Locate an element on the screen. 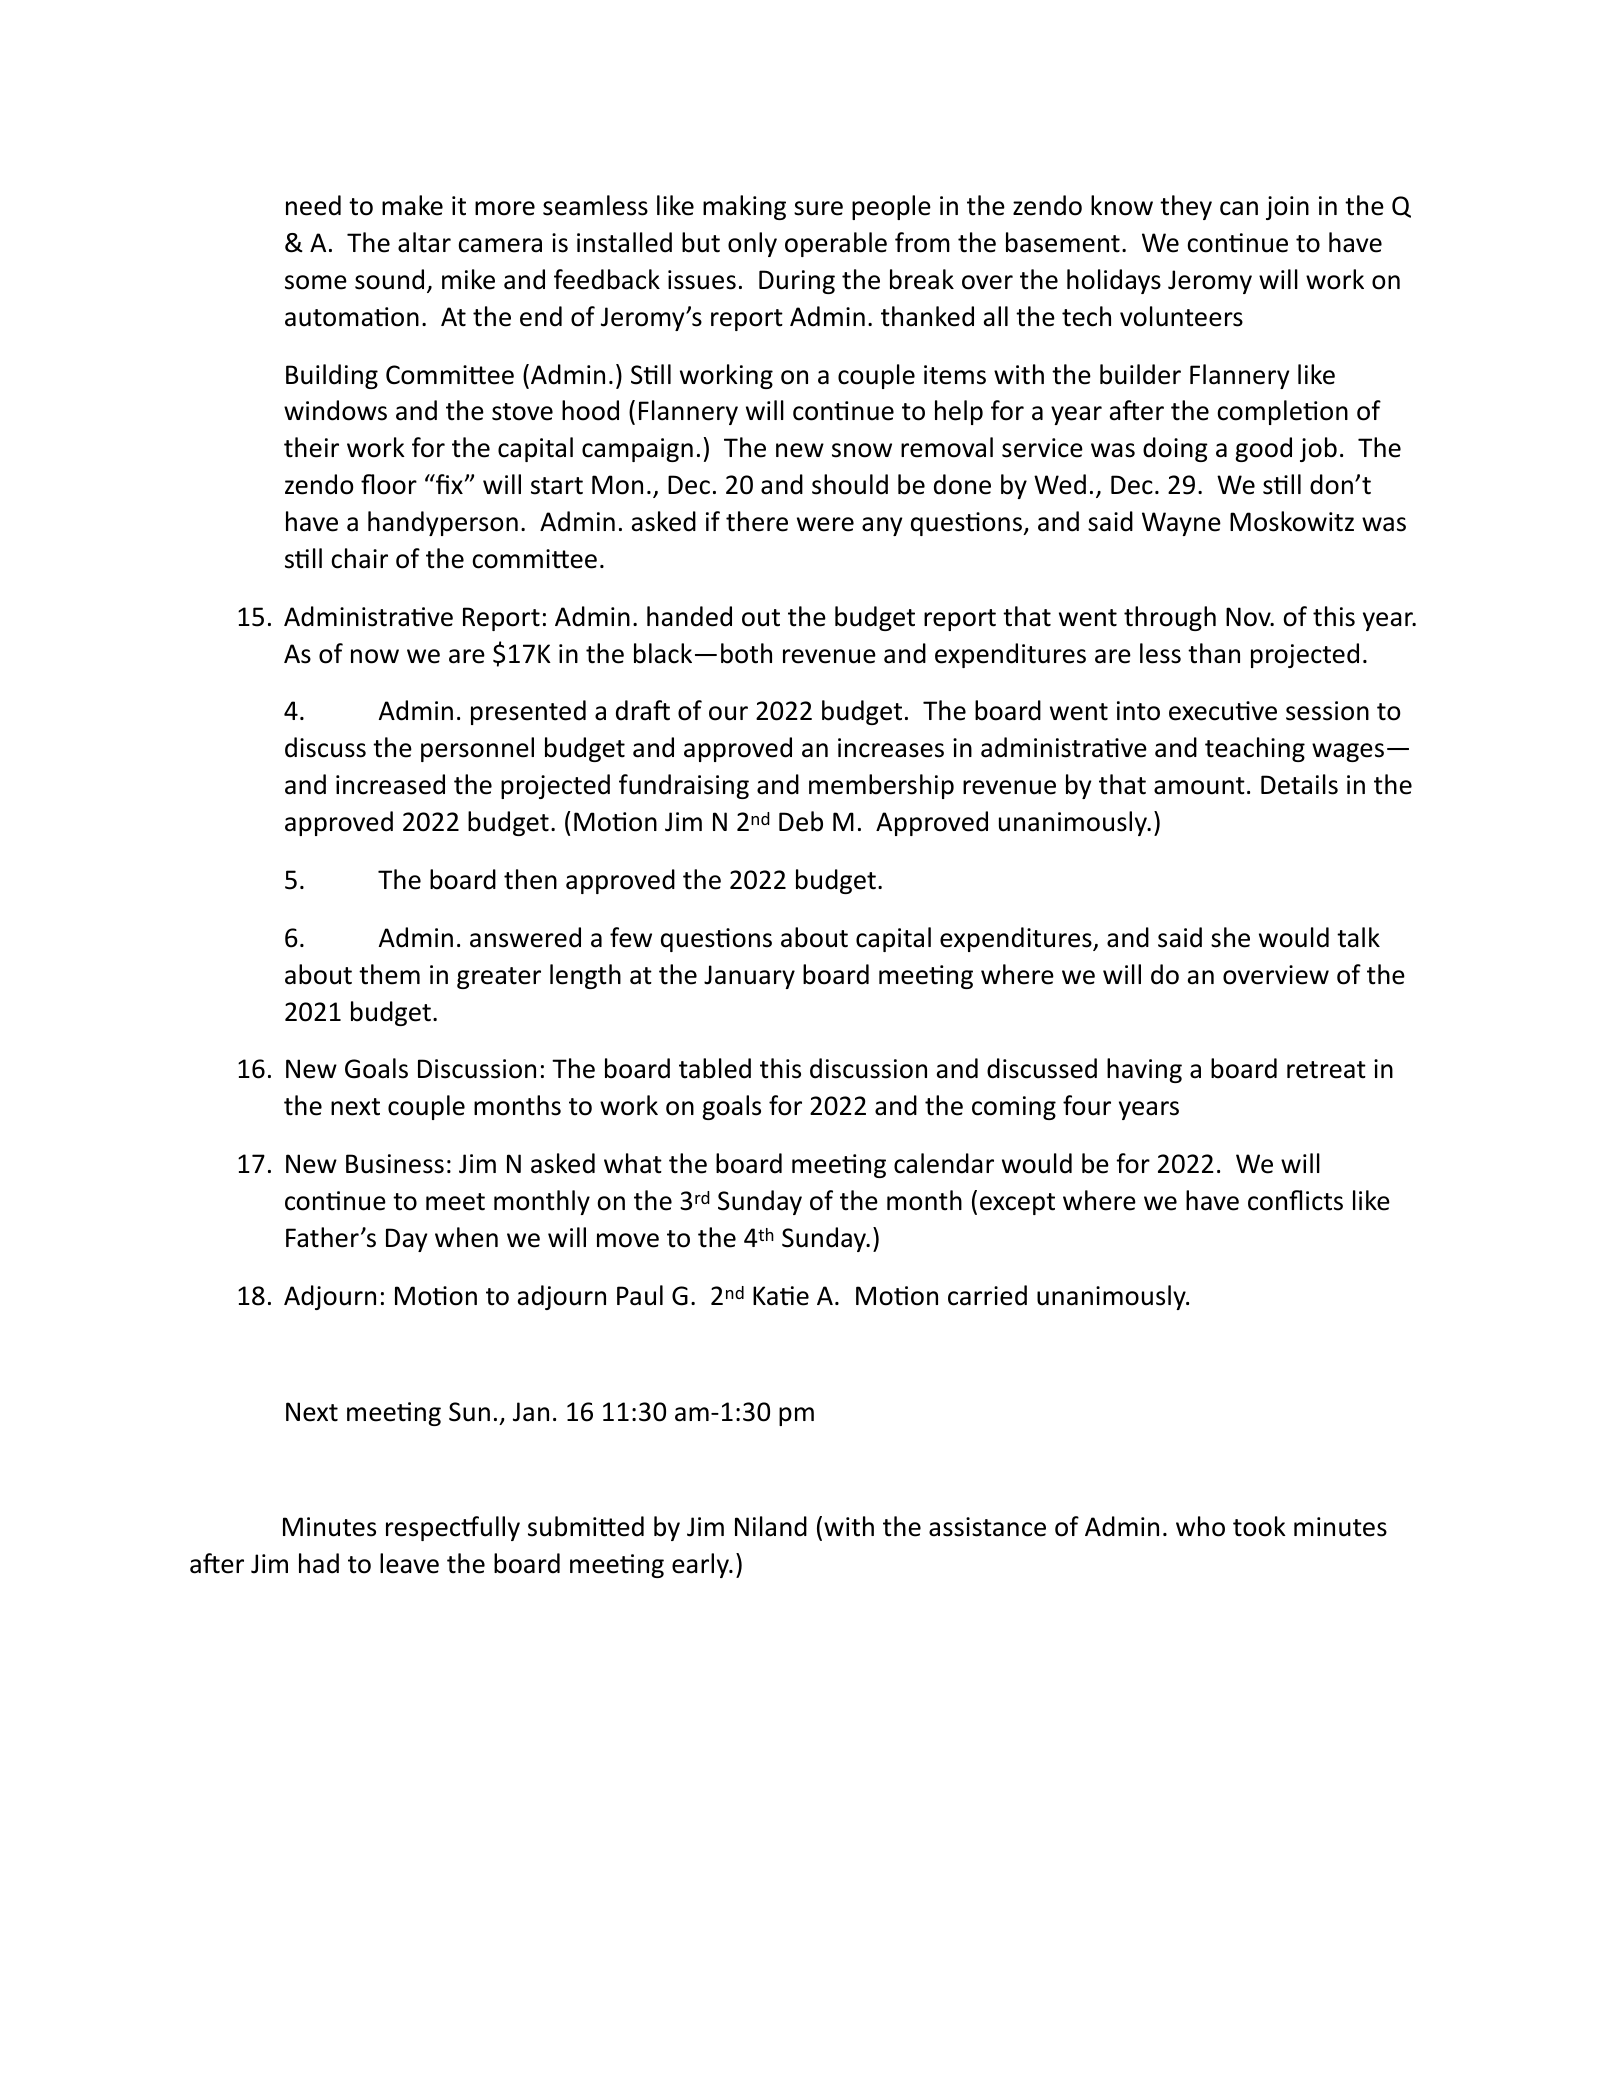  early is located at coordinates (701, 1565).
